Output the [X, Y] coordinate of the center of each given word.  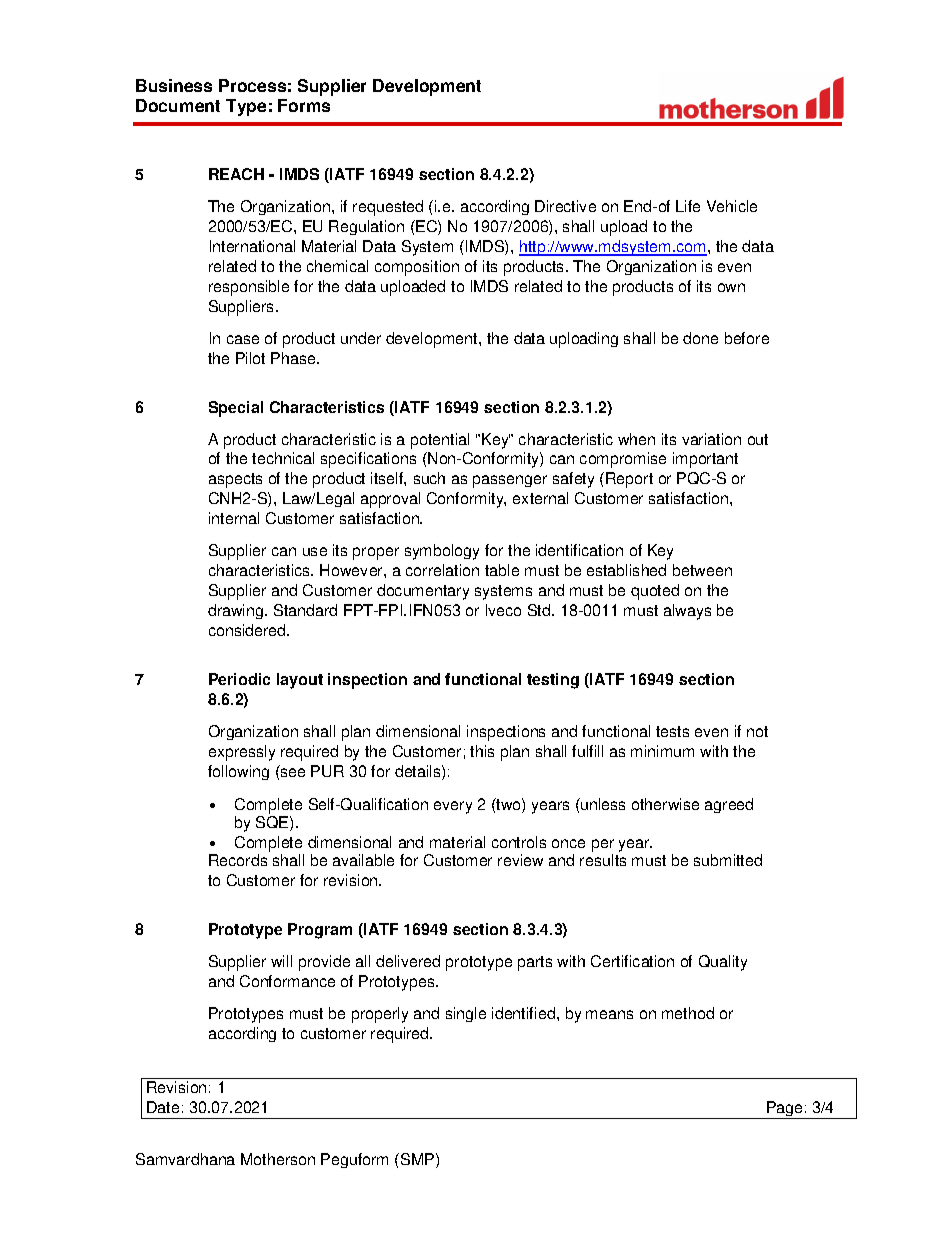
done [700, 338]
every [453, 807]
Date [163, 1107]
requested [388, 208]
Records [238, 860]
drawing [237, 611]
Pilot [250, 358]
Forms [304, 105]
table [502, 570]
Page [785, 1110]
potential [440, 441]
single [466, 1014]
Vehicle [732, 206]
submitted [728, 860]
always [687, 612]
